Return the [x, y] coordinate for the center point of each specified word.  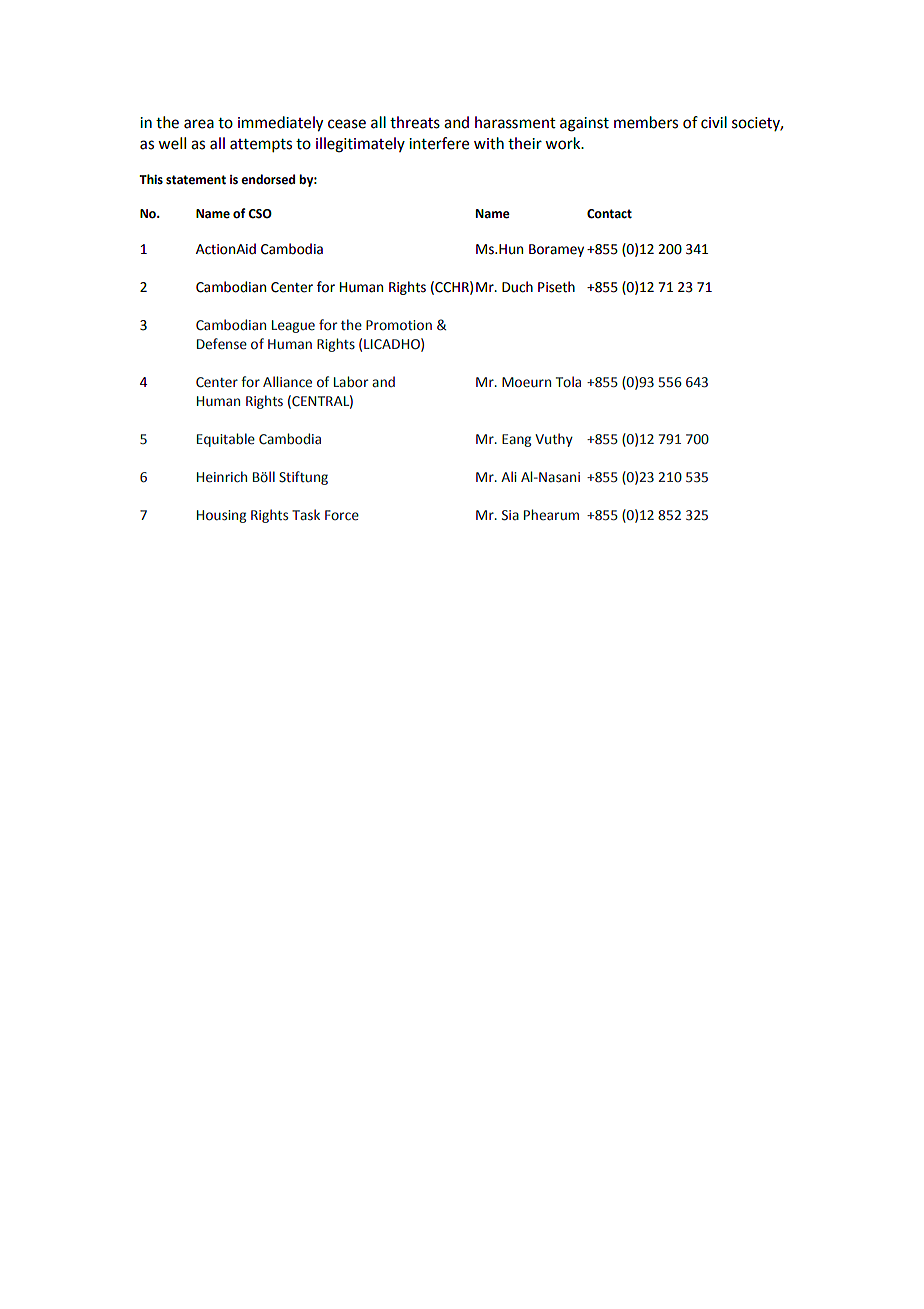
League [293, 326]
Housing [221, 516]
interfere [439, 143]
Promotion [399, 325]
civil [714, 122]
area [199, 124]
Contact [609, 214]
